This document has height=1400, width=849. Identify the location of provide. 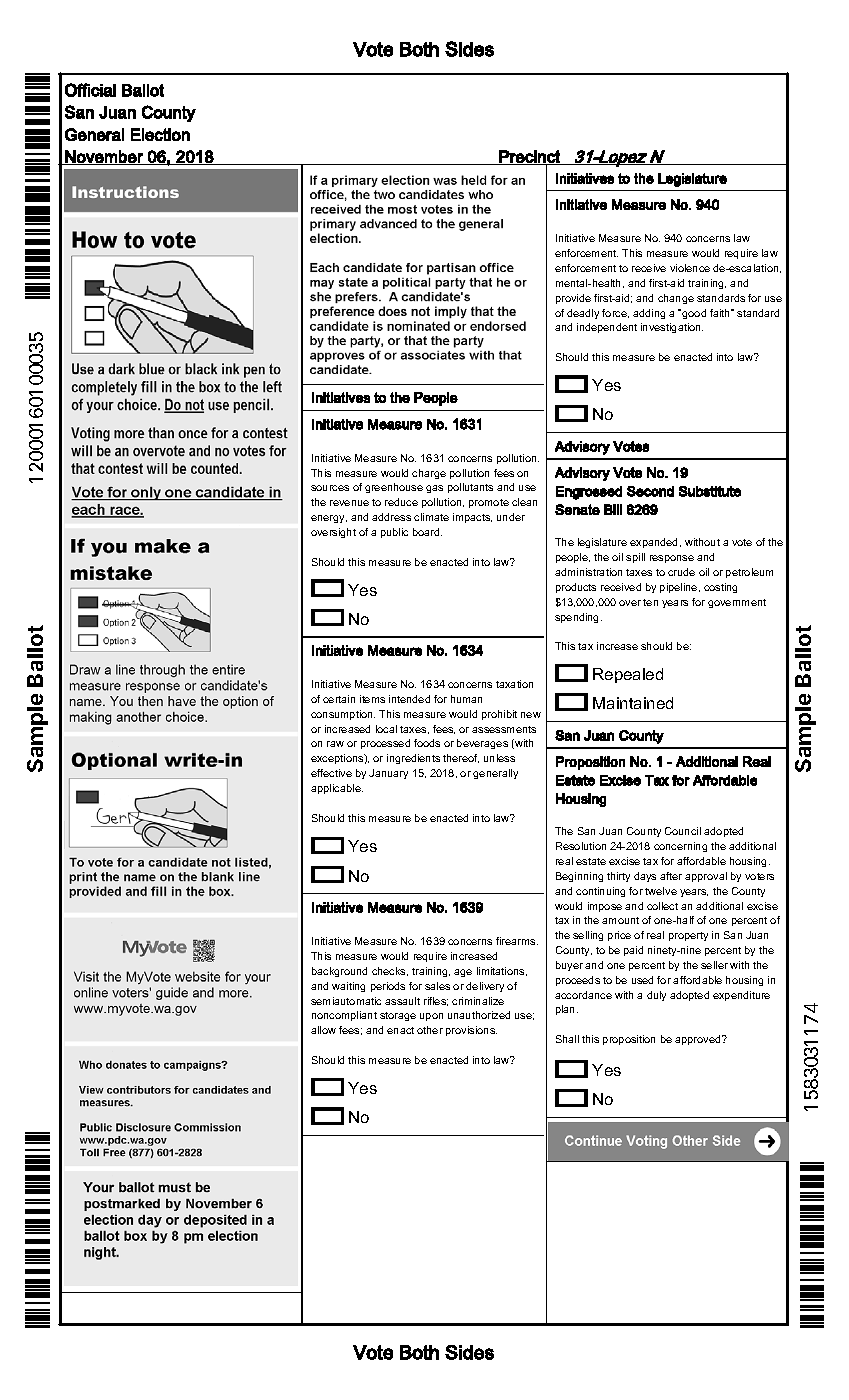
(573, 299).
